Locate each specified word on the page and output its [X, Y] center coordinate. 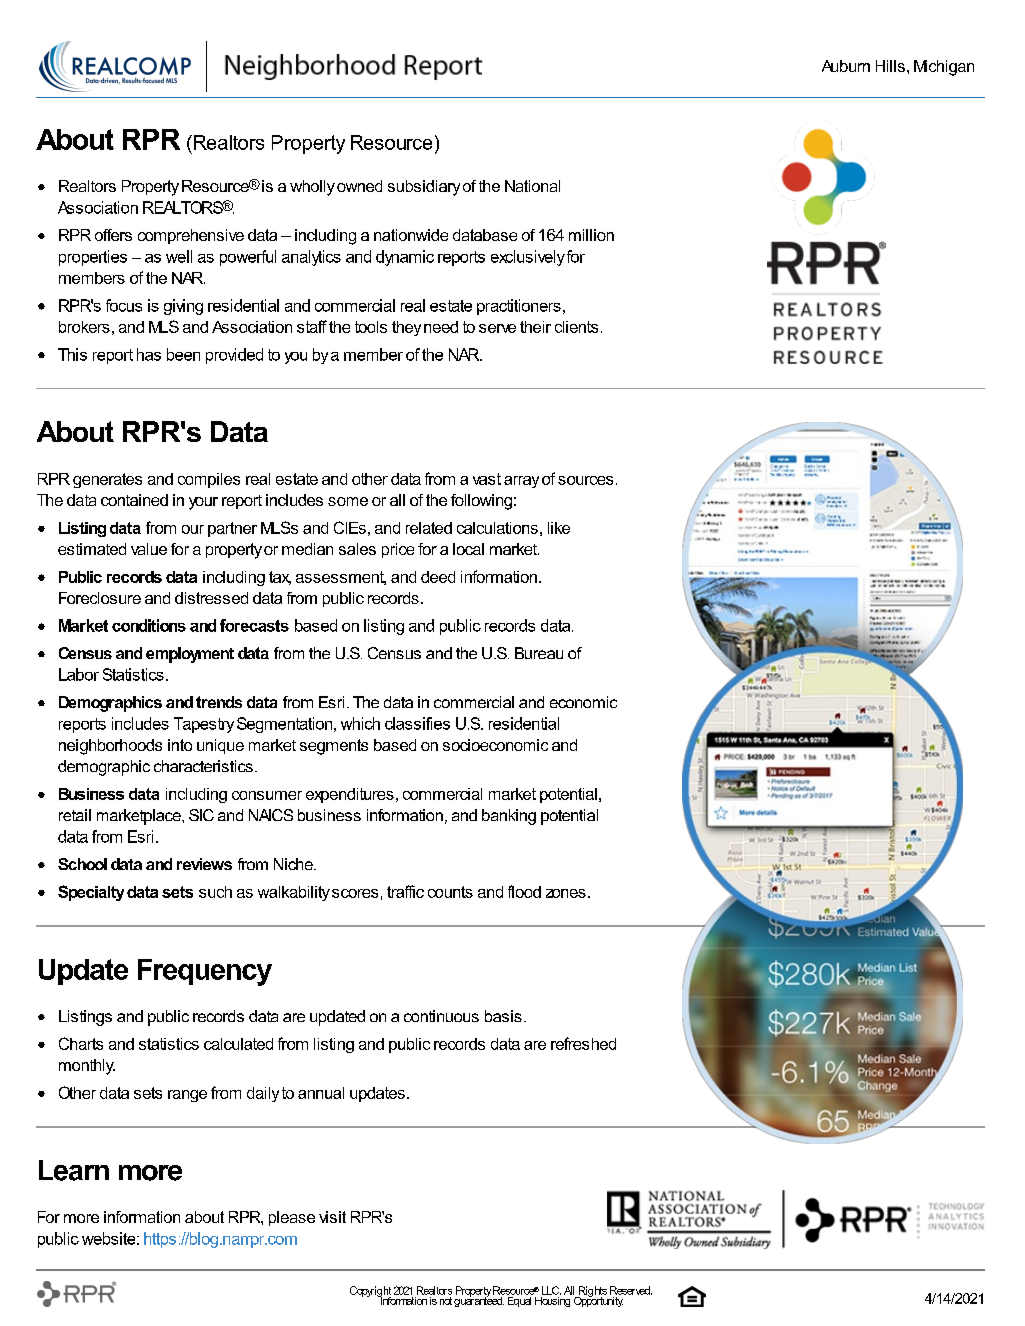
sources [585, 480]
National [532, 186]
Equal [520, 1300]
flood [524, 891]
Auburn [846, 66]
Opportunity [599, 1300]
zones [566, 893]
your [203, 503]
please [292, 1218]
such [215, 892]
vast [487, 479]
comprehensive [191, 236]
